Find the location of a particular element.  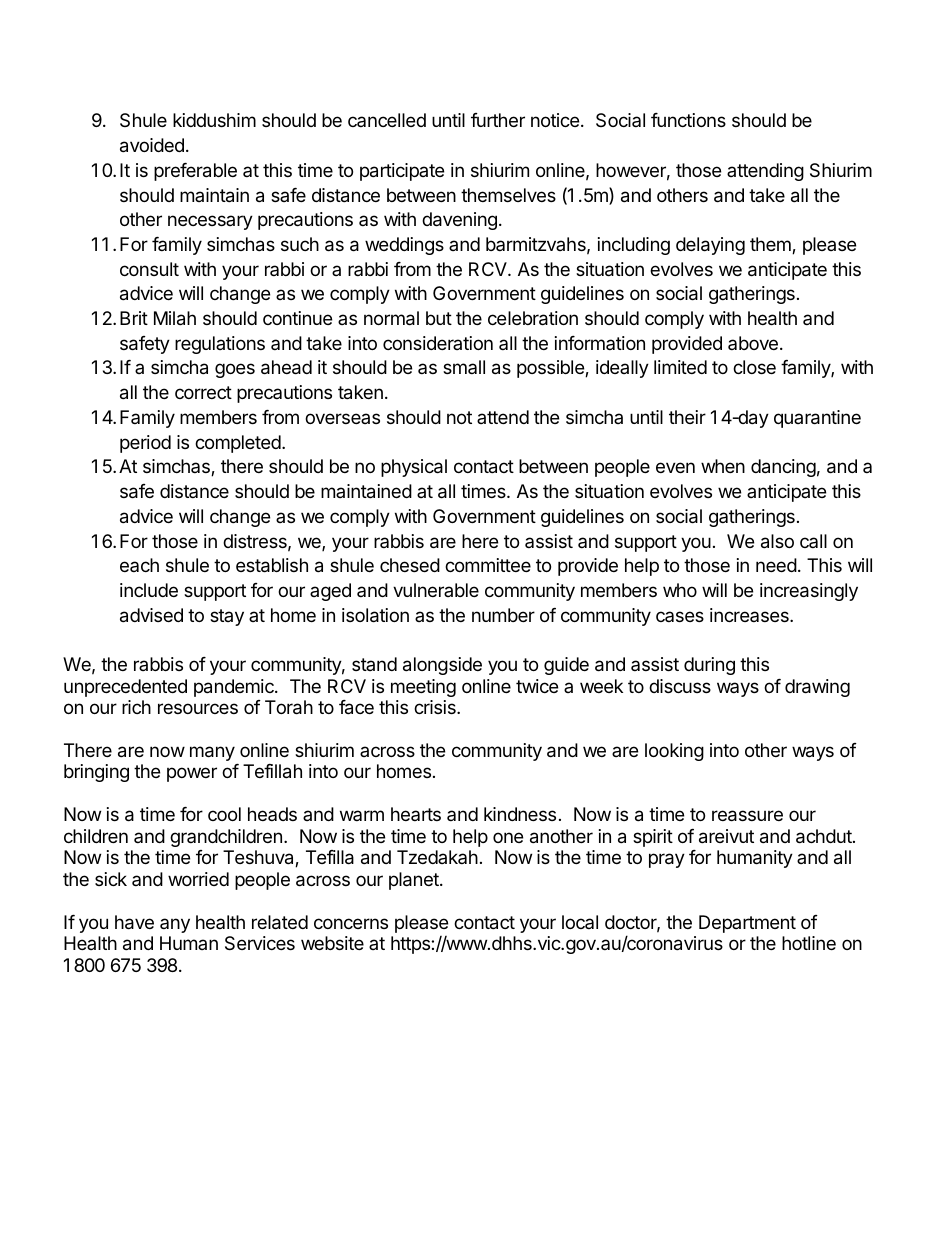

looking is located at coordinates (674, 752).
